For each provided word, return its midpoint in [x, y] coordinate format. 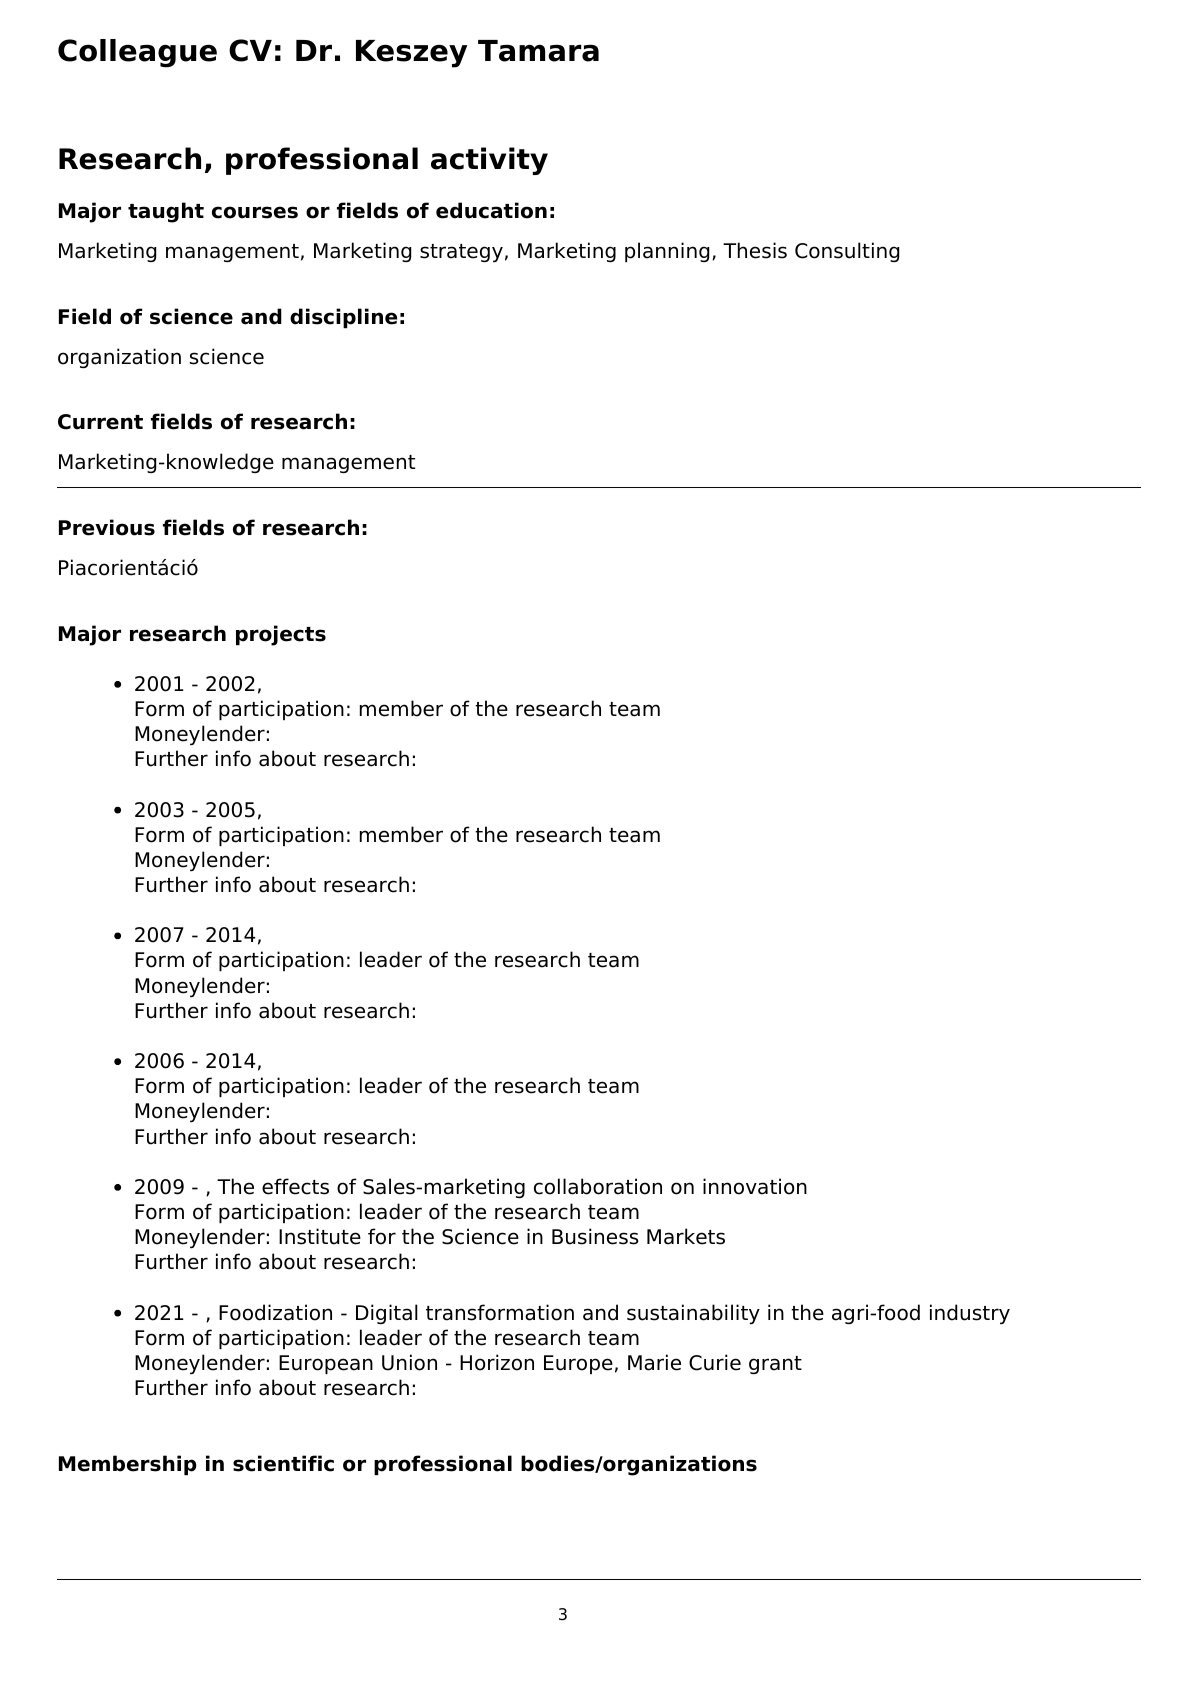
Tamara [538, 51]
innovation [755, 1186]
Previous [107, 527]
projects [281, 635]
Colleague [137, 53]
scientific [283, 1463]
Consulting [847, 252]
